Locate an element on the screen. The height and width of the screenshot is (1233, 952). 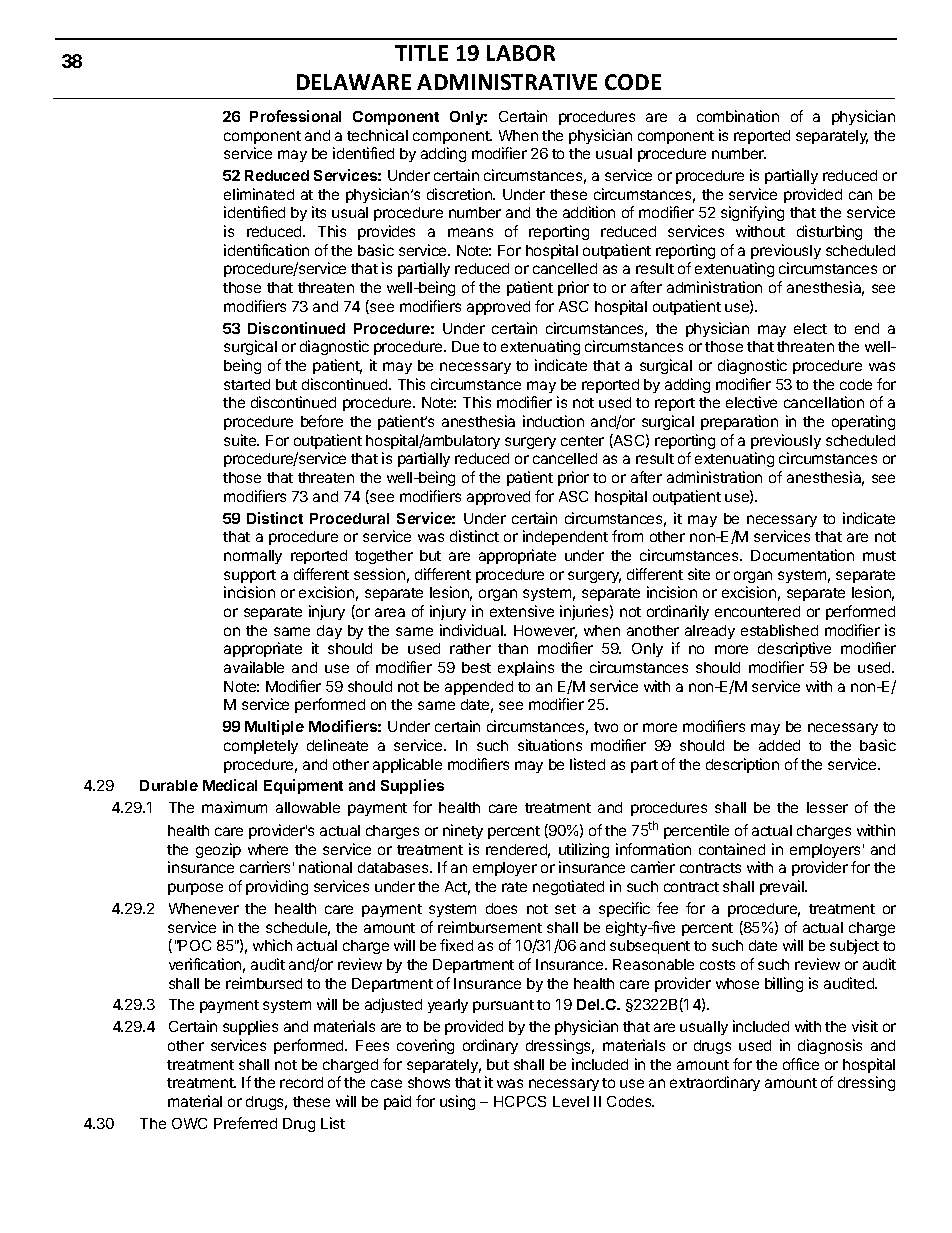
office is located at coordinates (801, 1064).
